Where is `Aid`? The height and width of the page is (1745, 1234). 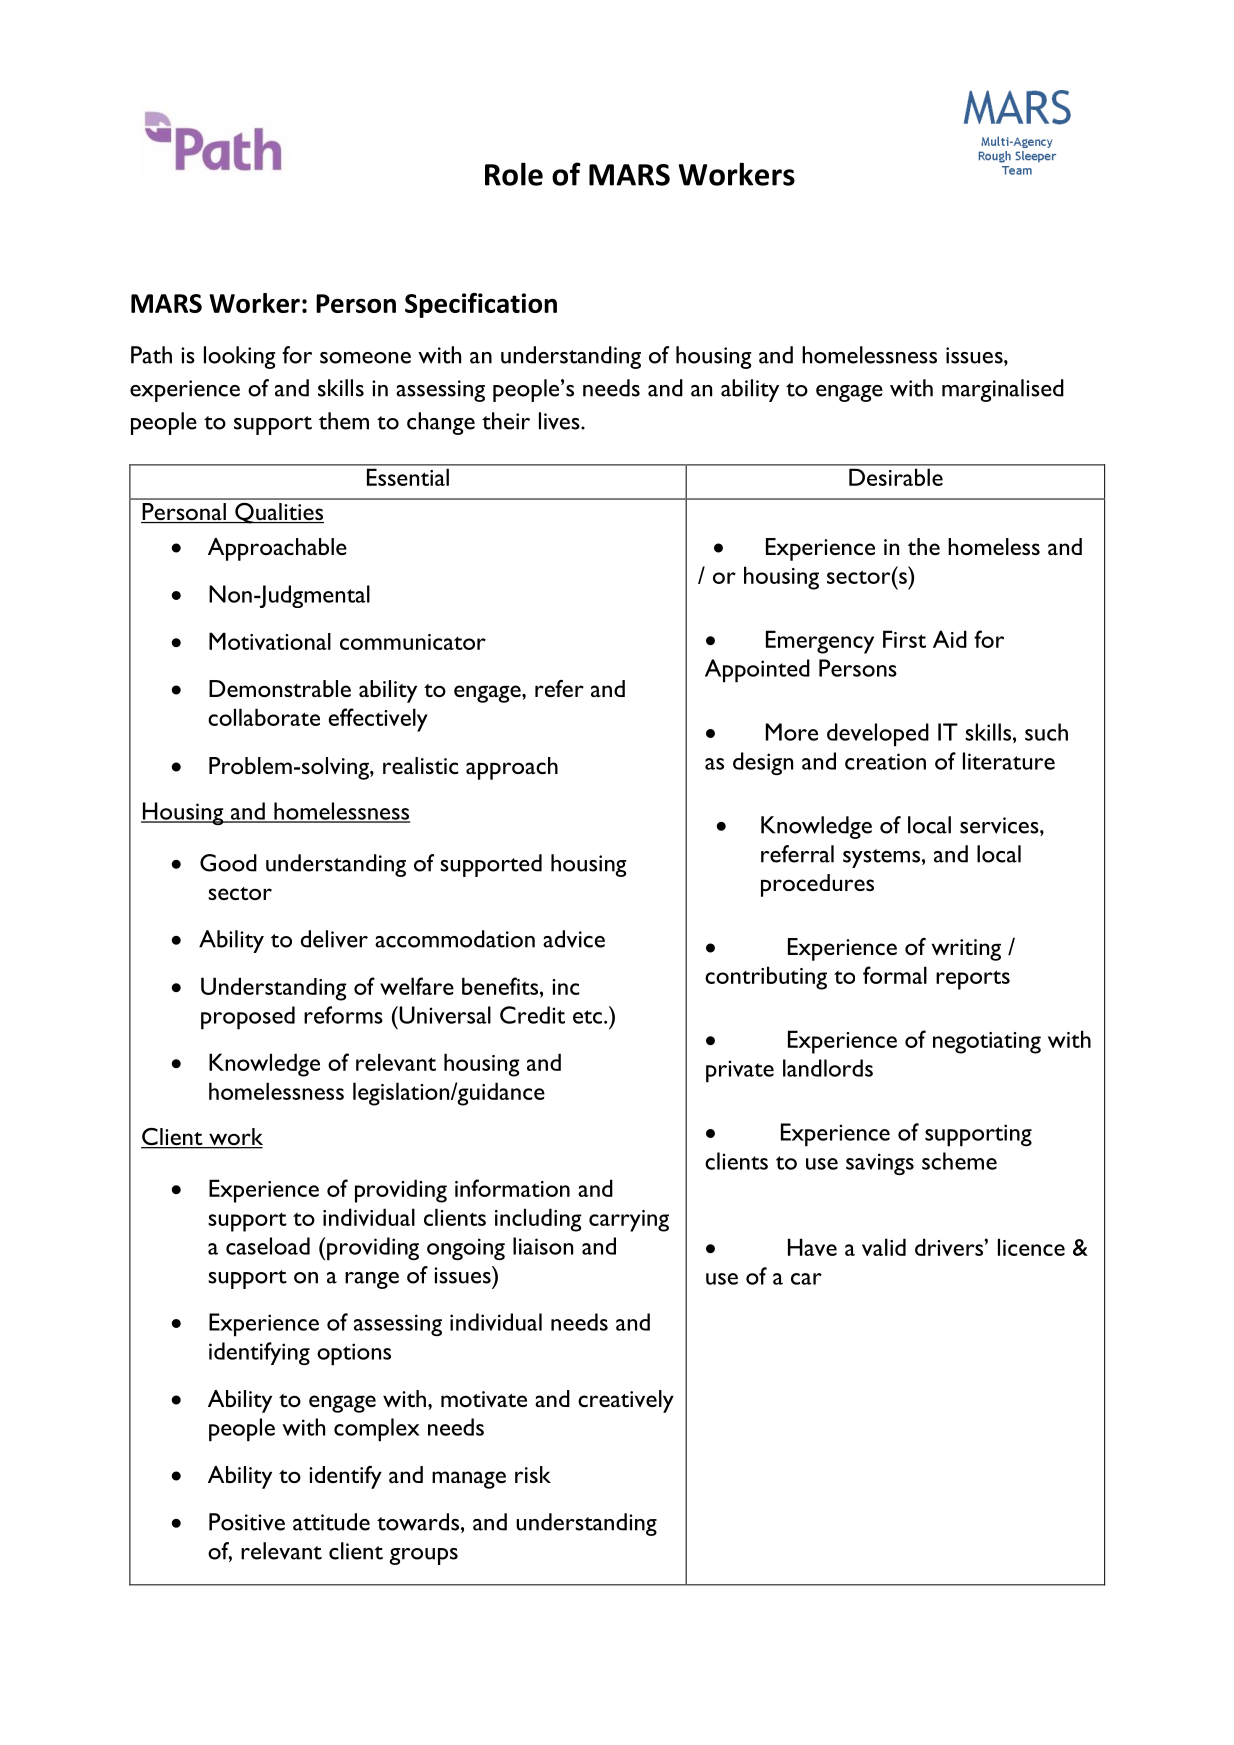 Aid is located at coordinates (950, 639).
